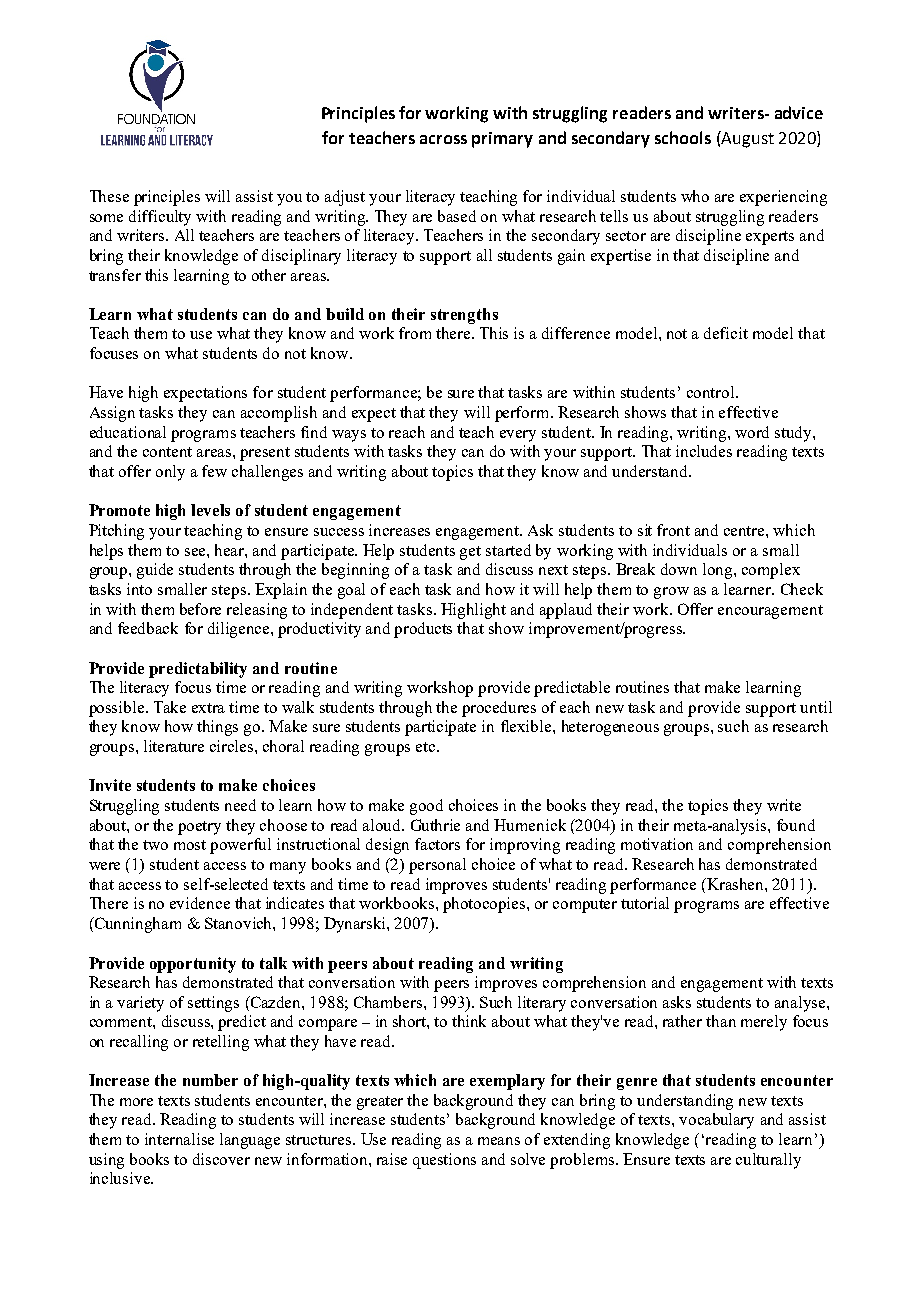  What do you see at coordinates (695, 196) in the document?
I see `who` at bounding box center [695, 196].
